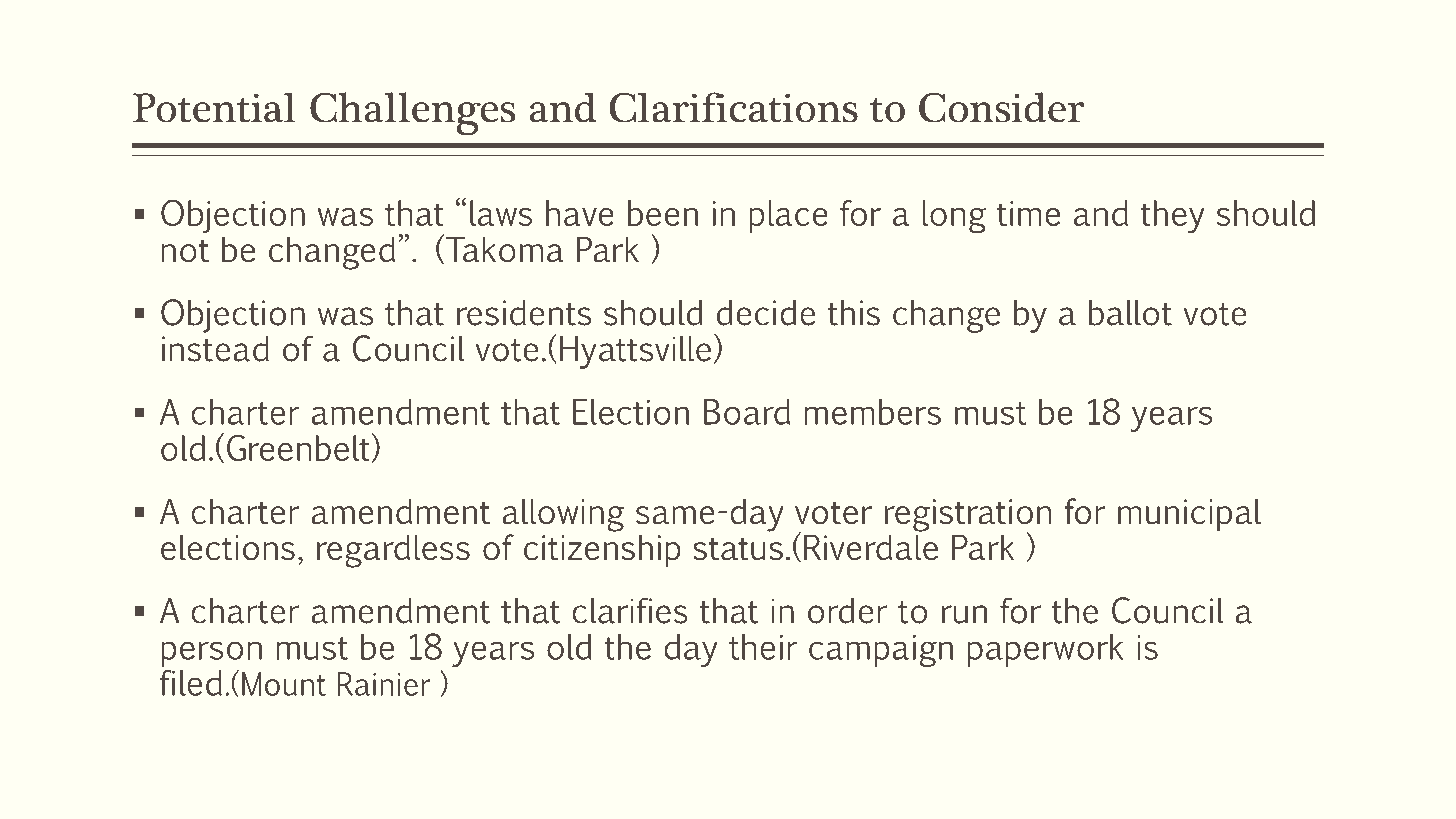  I want to click on registration, so click(968, 516).
